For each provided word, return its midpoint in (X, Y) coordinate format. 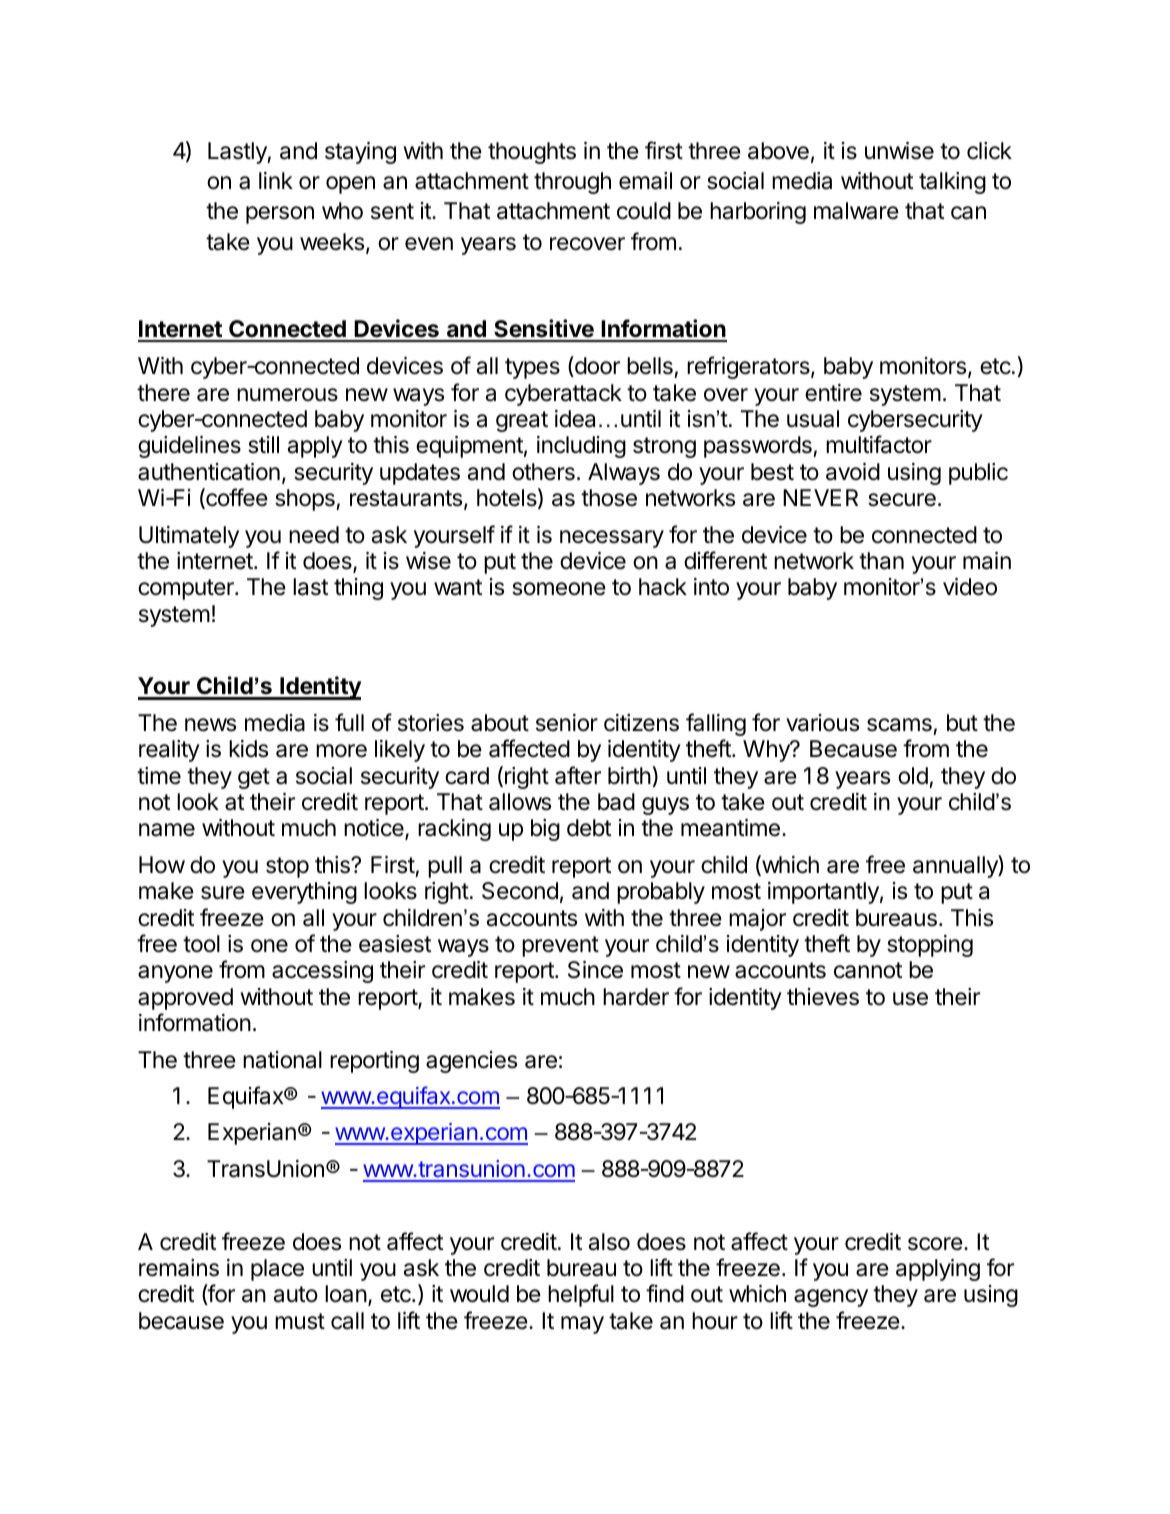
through (572, 183)
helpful (581, 1295)
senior (567, 723)
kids (248, 749)
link (276, 180)
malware (856, 211)
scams (899, 725)
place (277, 1270)
